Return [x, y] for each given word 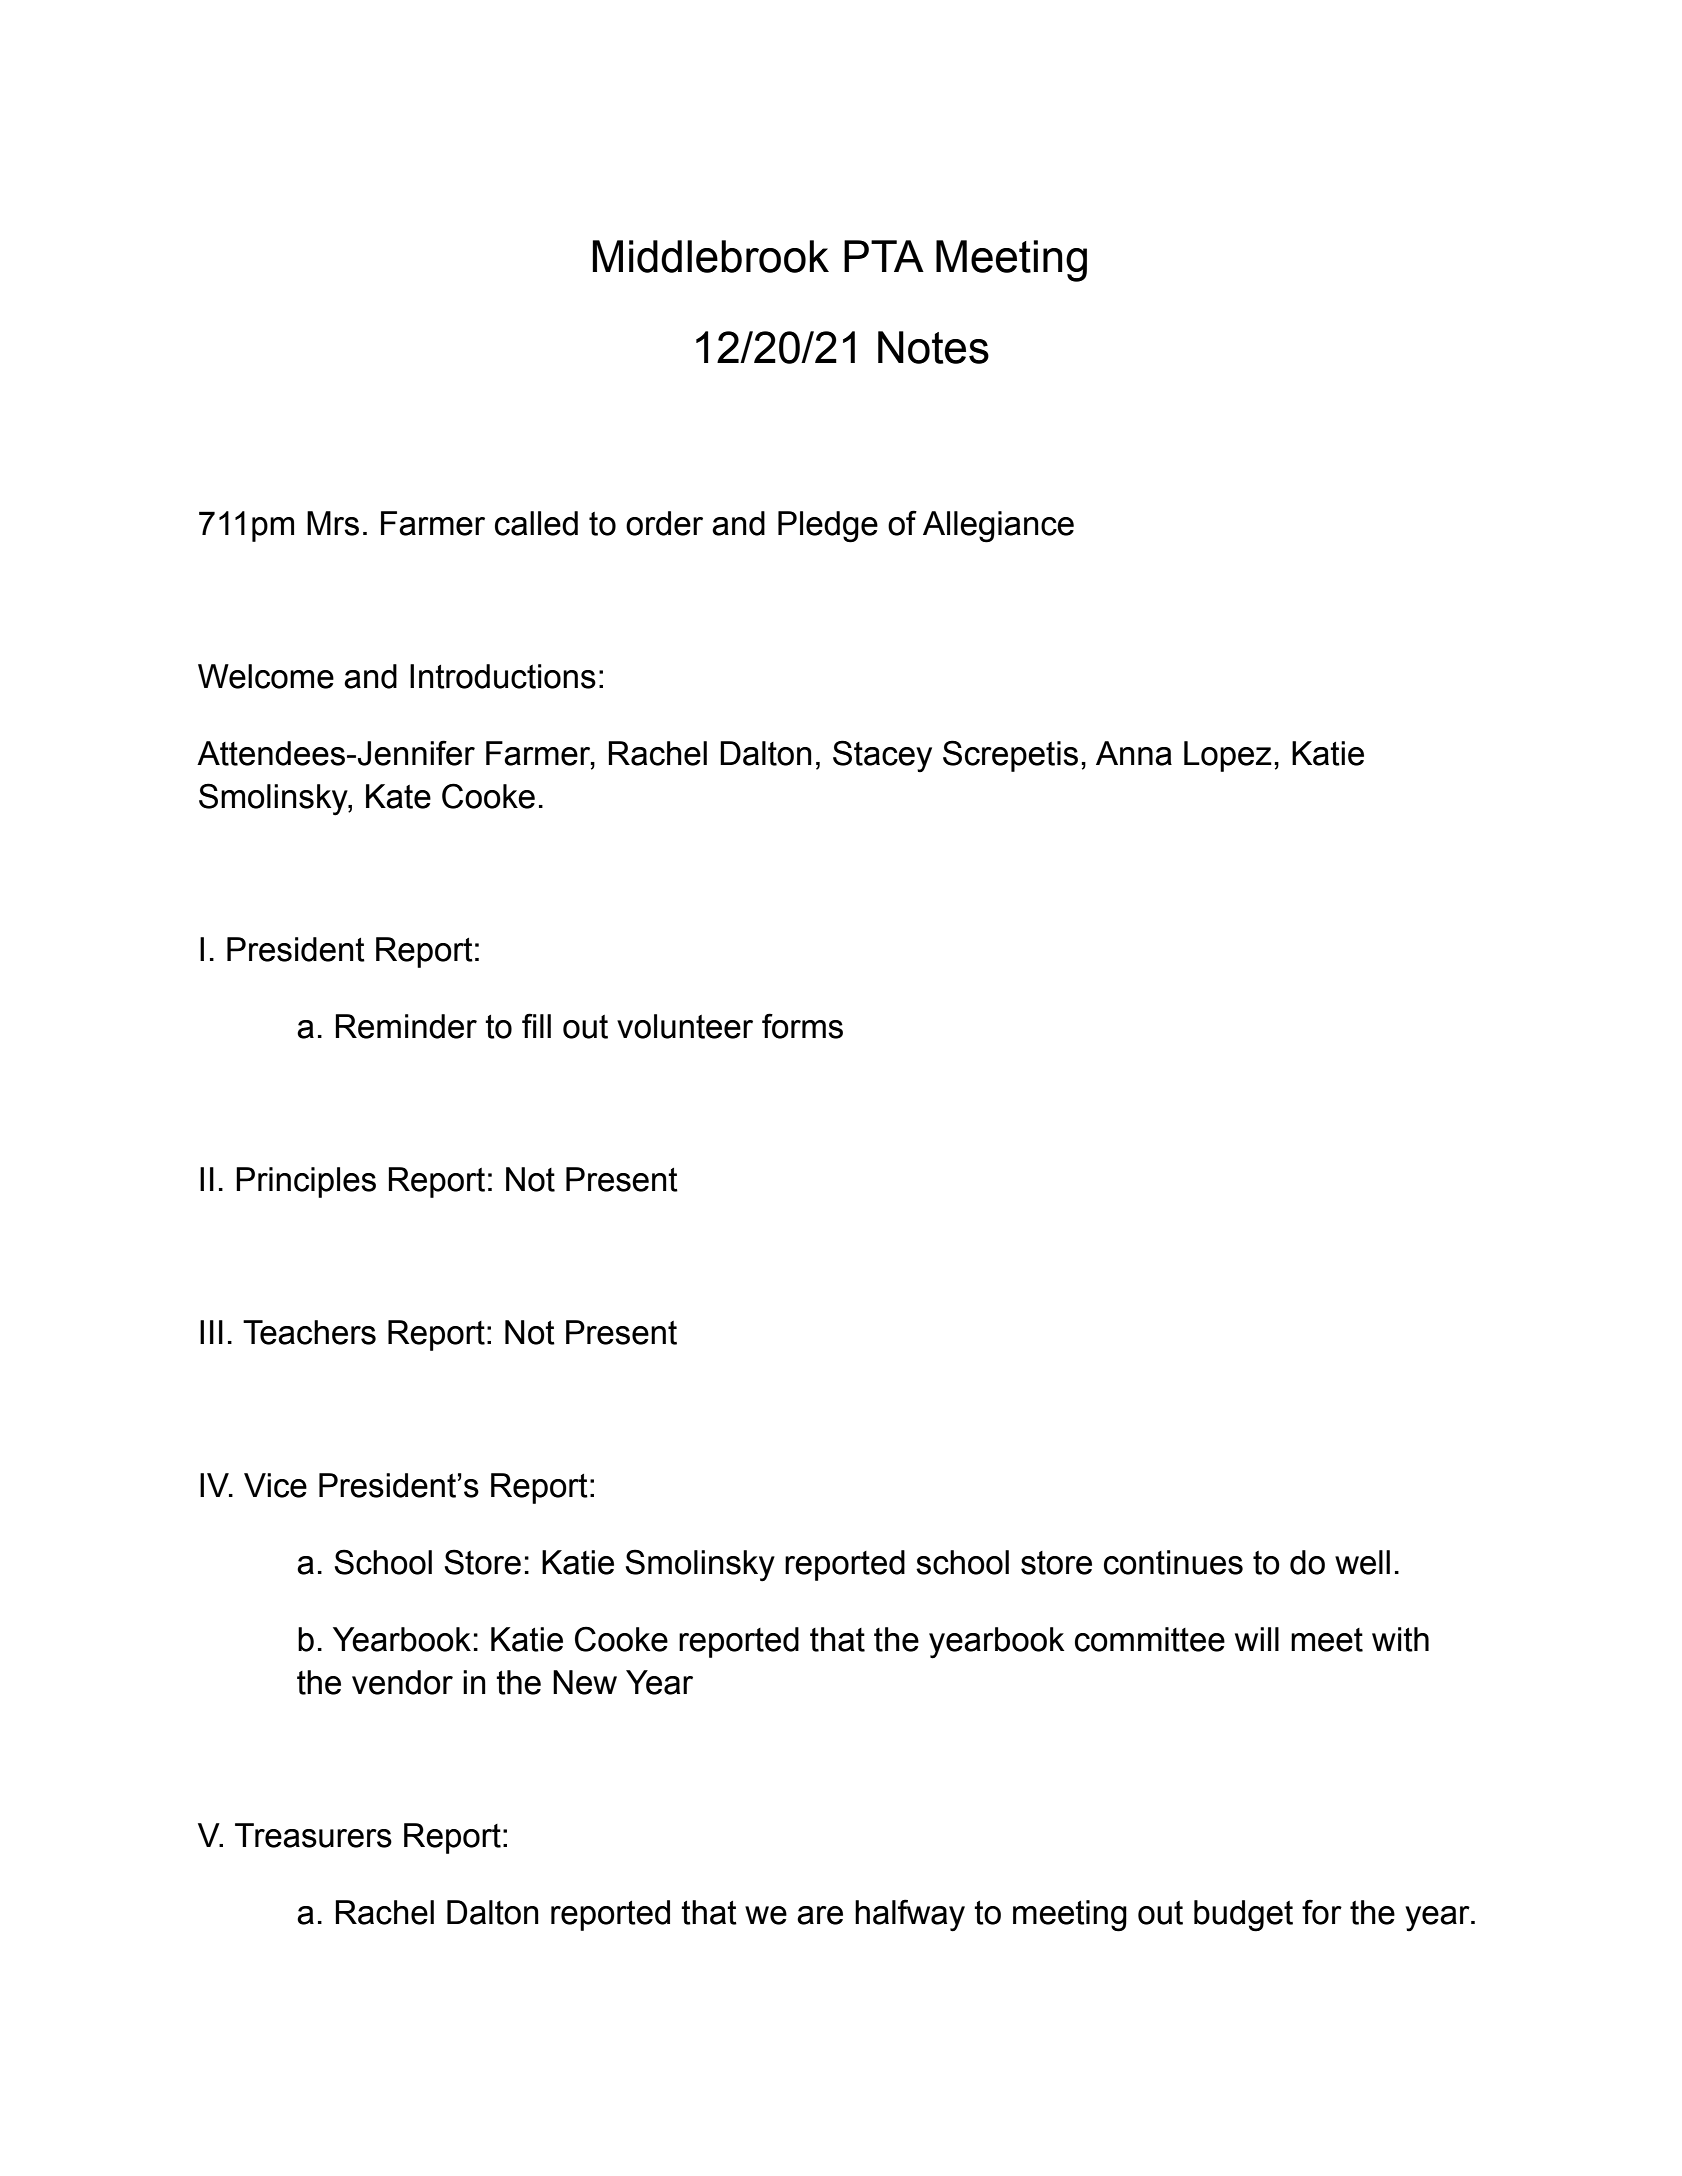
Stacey [882, 756]
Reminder [406, 1026]
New [585, 1682]
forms [802, 1026]
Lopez [1228, 756]
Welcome [266, 676]
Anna [1134, 753]
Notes [933, 347]
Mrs [333, 523]
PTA [884, 256]
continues [1173, 1562]
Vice [275, 1485]
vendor [402, 1682]
